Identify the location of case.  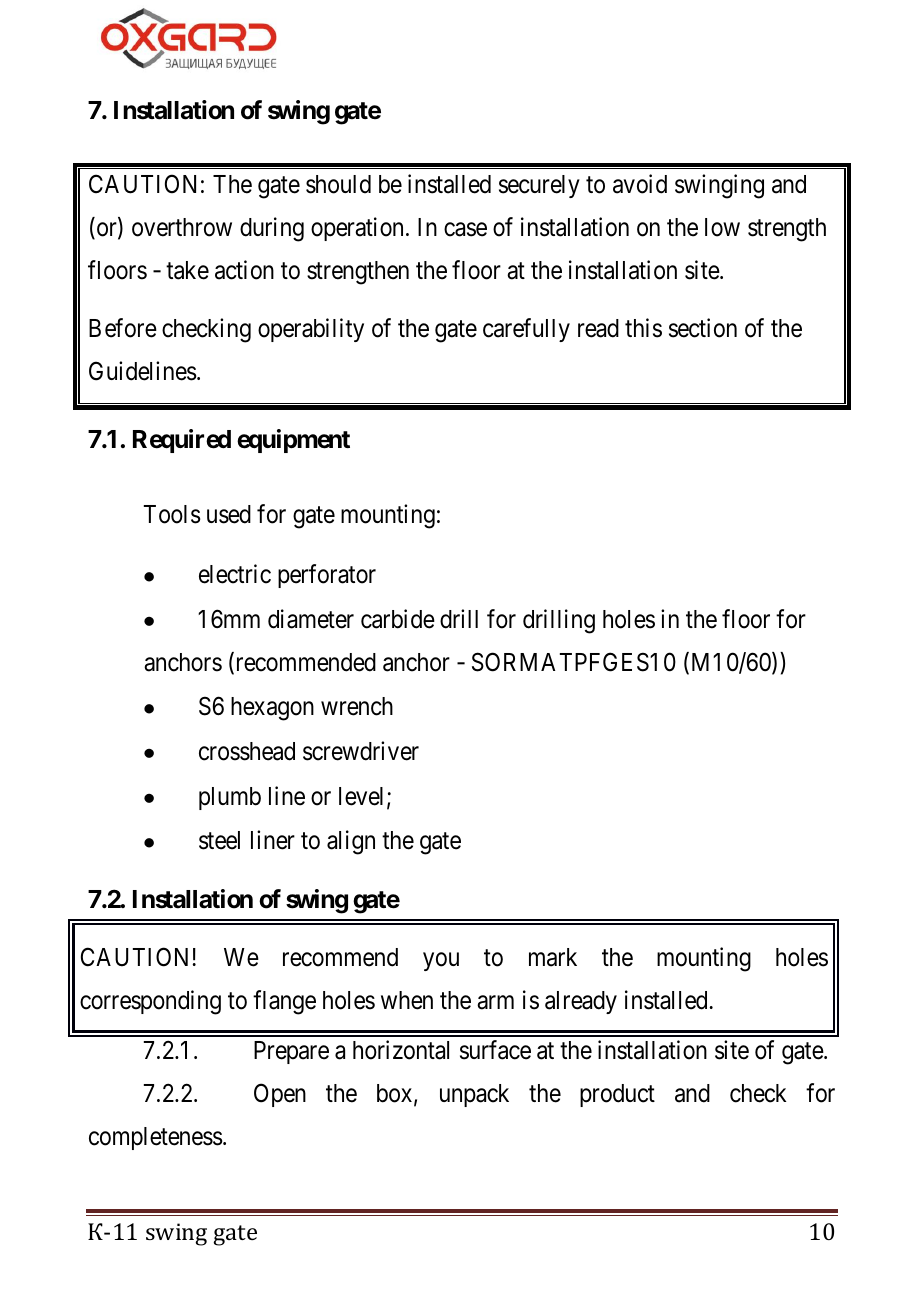
(465, 230).
